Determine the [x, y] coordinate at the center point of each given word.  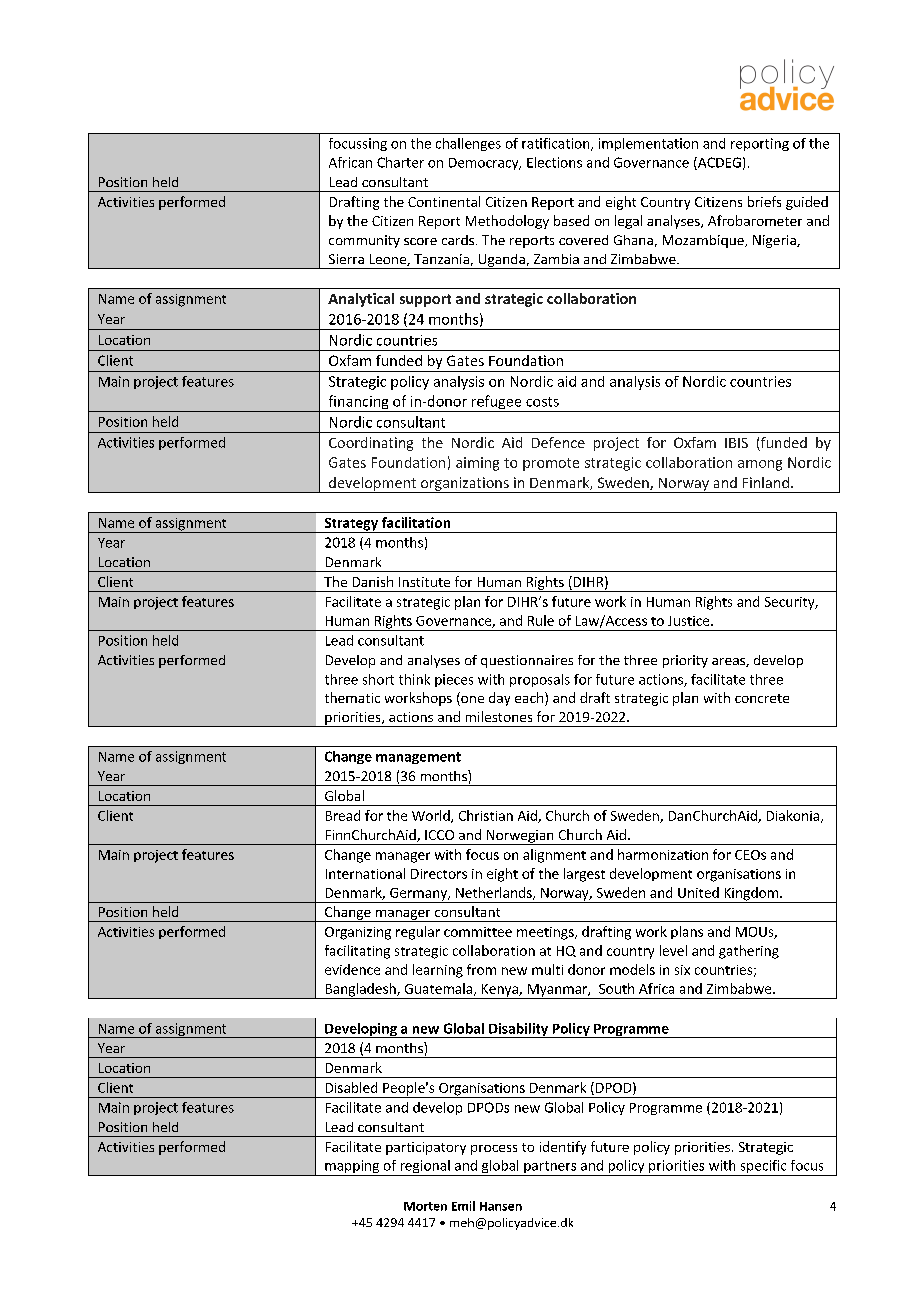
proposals [540, 680]
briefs [764, 201]
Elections [554, 162]
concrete [762, 698]
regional [425, 1168]
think [414, 679]
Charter [400, 162]
